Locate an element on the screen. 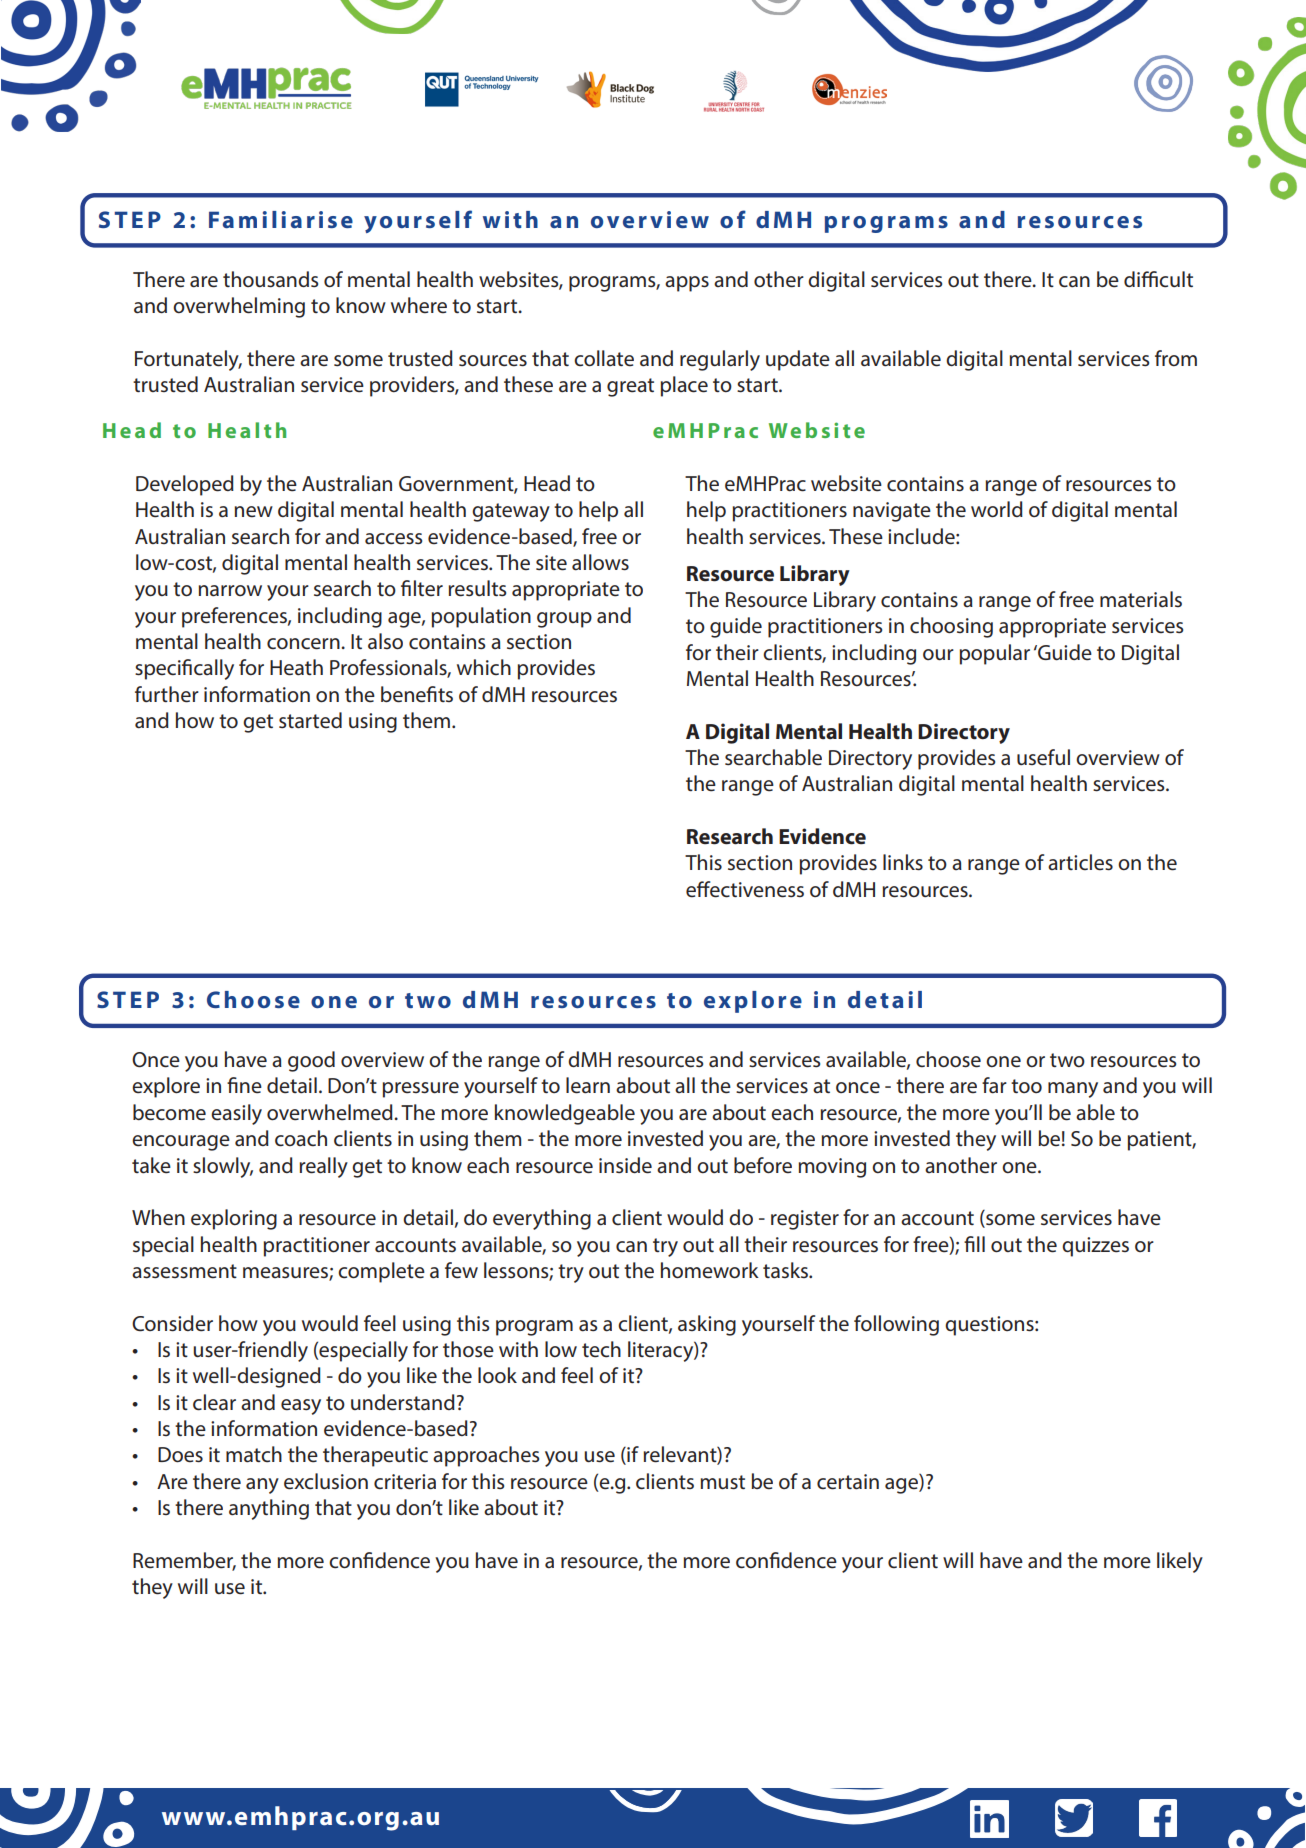 This screenshot has height=1848, width=1306. allows is located at coordinates (600, 562).
